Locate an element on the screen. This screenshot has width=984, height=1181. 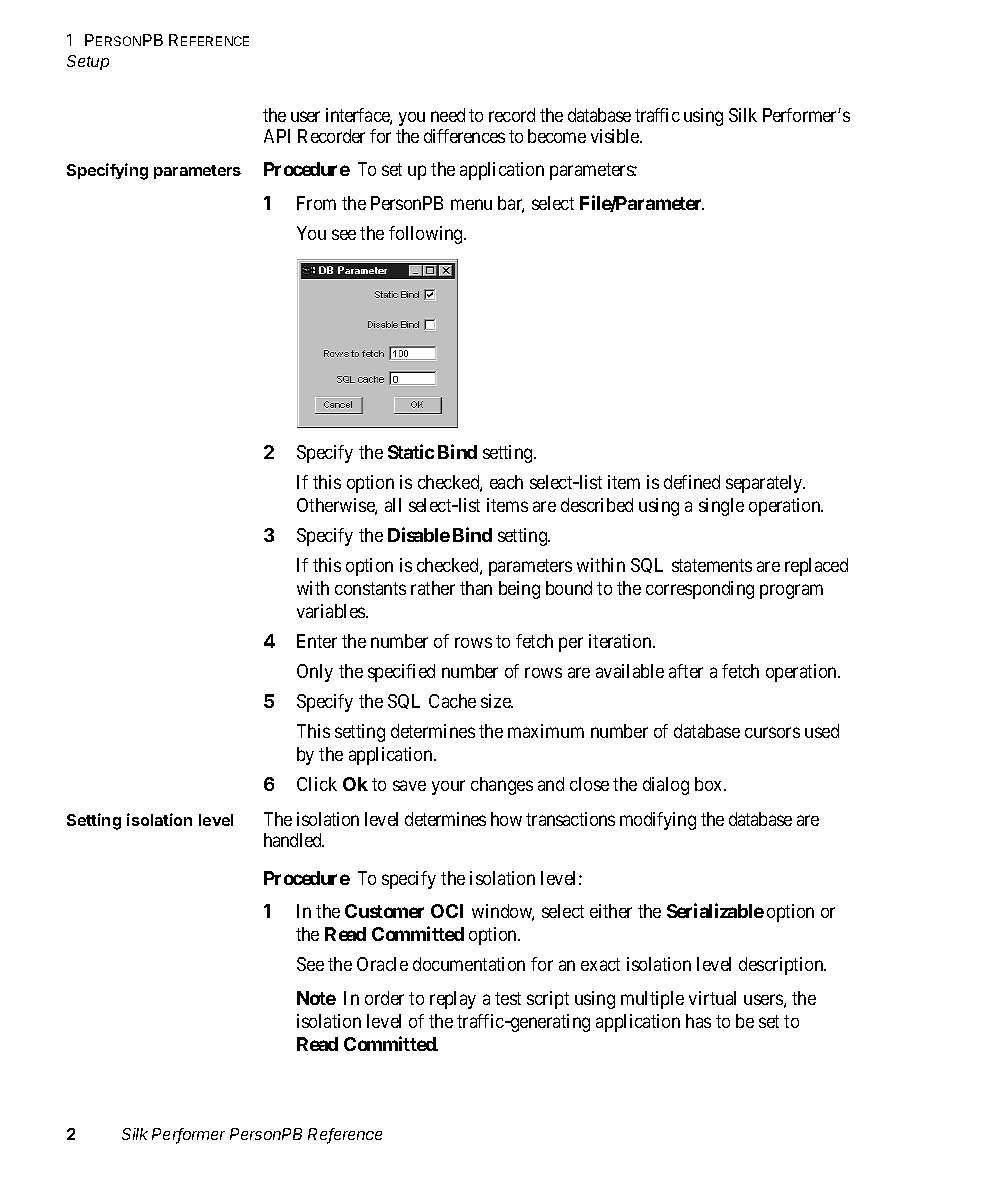
replay is located at coordinates (453, 1000).
